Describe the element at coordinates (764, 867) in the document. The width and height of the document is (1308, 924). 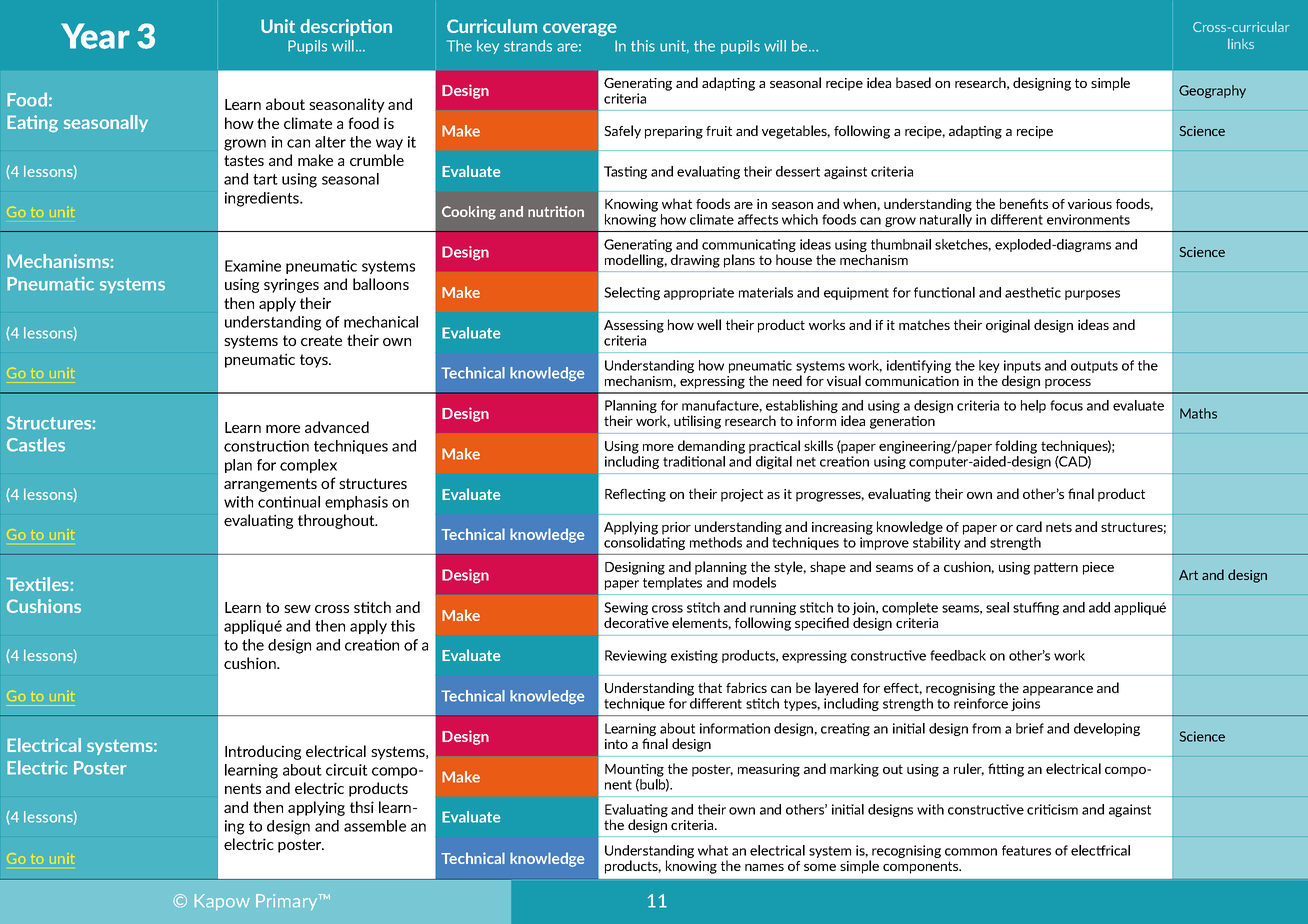
I see `names` at that location.
